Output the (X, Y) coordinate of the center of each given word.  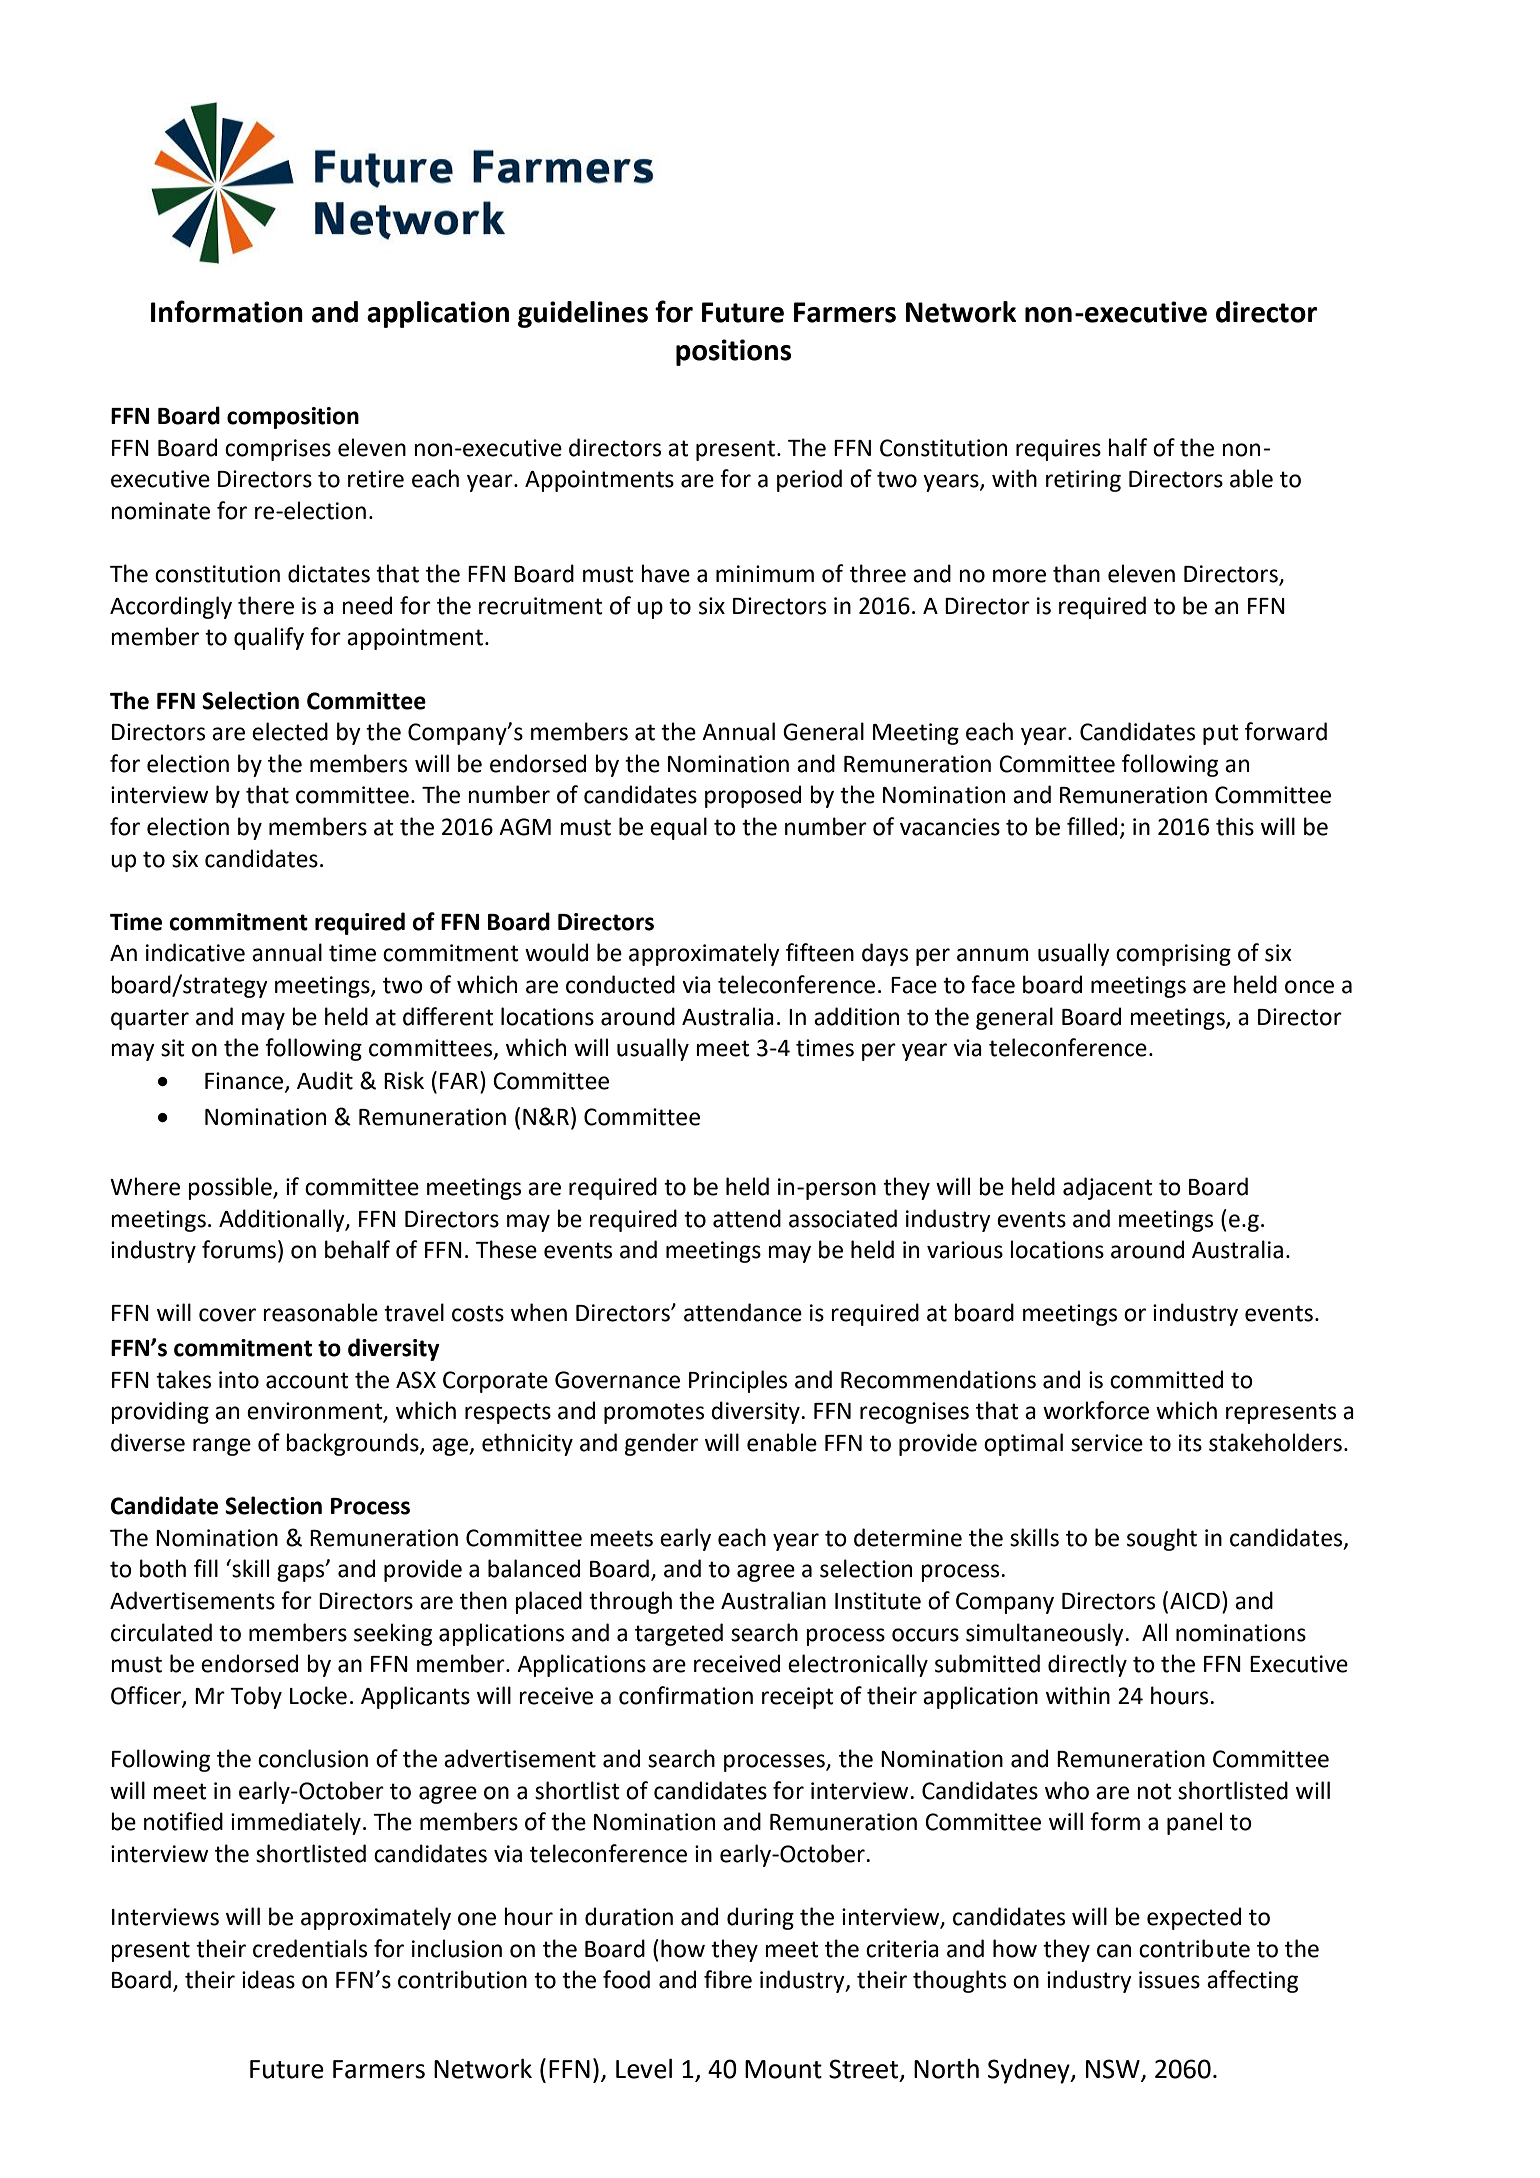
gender (661, 1444)
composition (293, 418)
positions (733, 352)
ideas (268, 1979)
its (1190, 1443)
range (222, 1447)
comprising (1173, 955)
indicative (195, 952)
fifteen (820, 952)
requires (1058, 450)
